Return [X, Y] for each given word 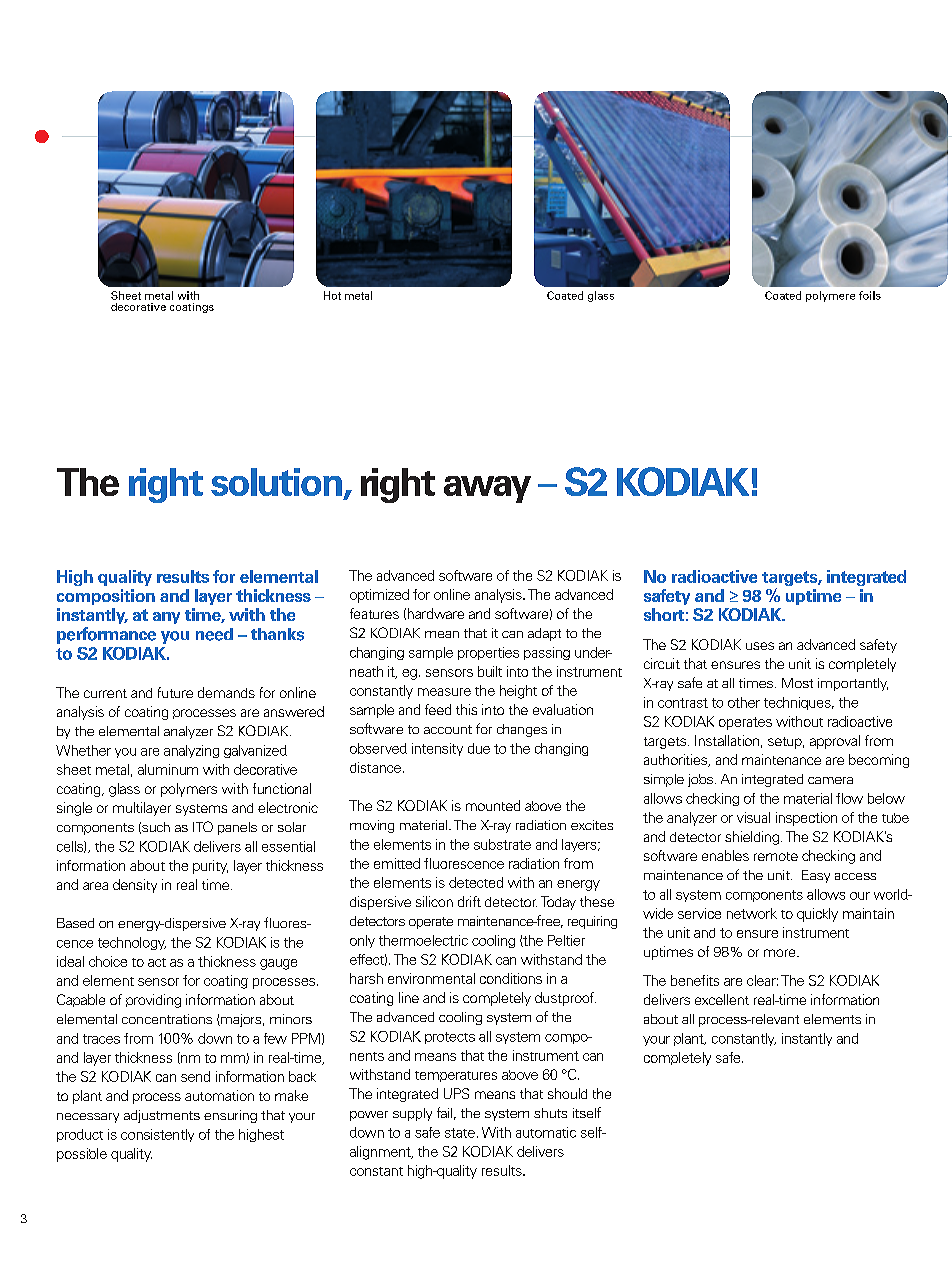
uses [760, 646]
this [466, 709]
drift [469, 901]
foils [870, 295]
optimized [379, 596]
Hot [332, 295]
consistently [157, 1135]
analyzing [191, 751]
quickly [817, 915]
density [135, 886]
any [166, 618]
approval [835, 742]
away [487, 489]
